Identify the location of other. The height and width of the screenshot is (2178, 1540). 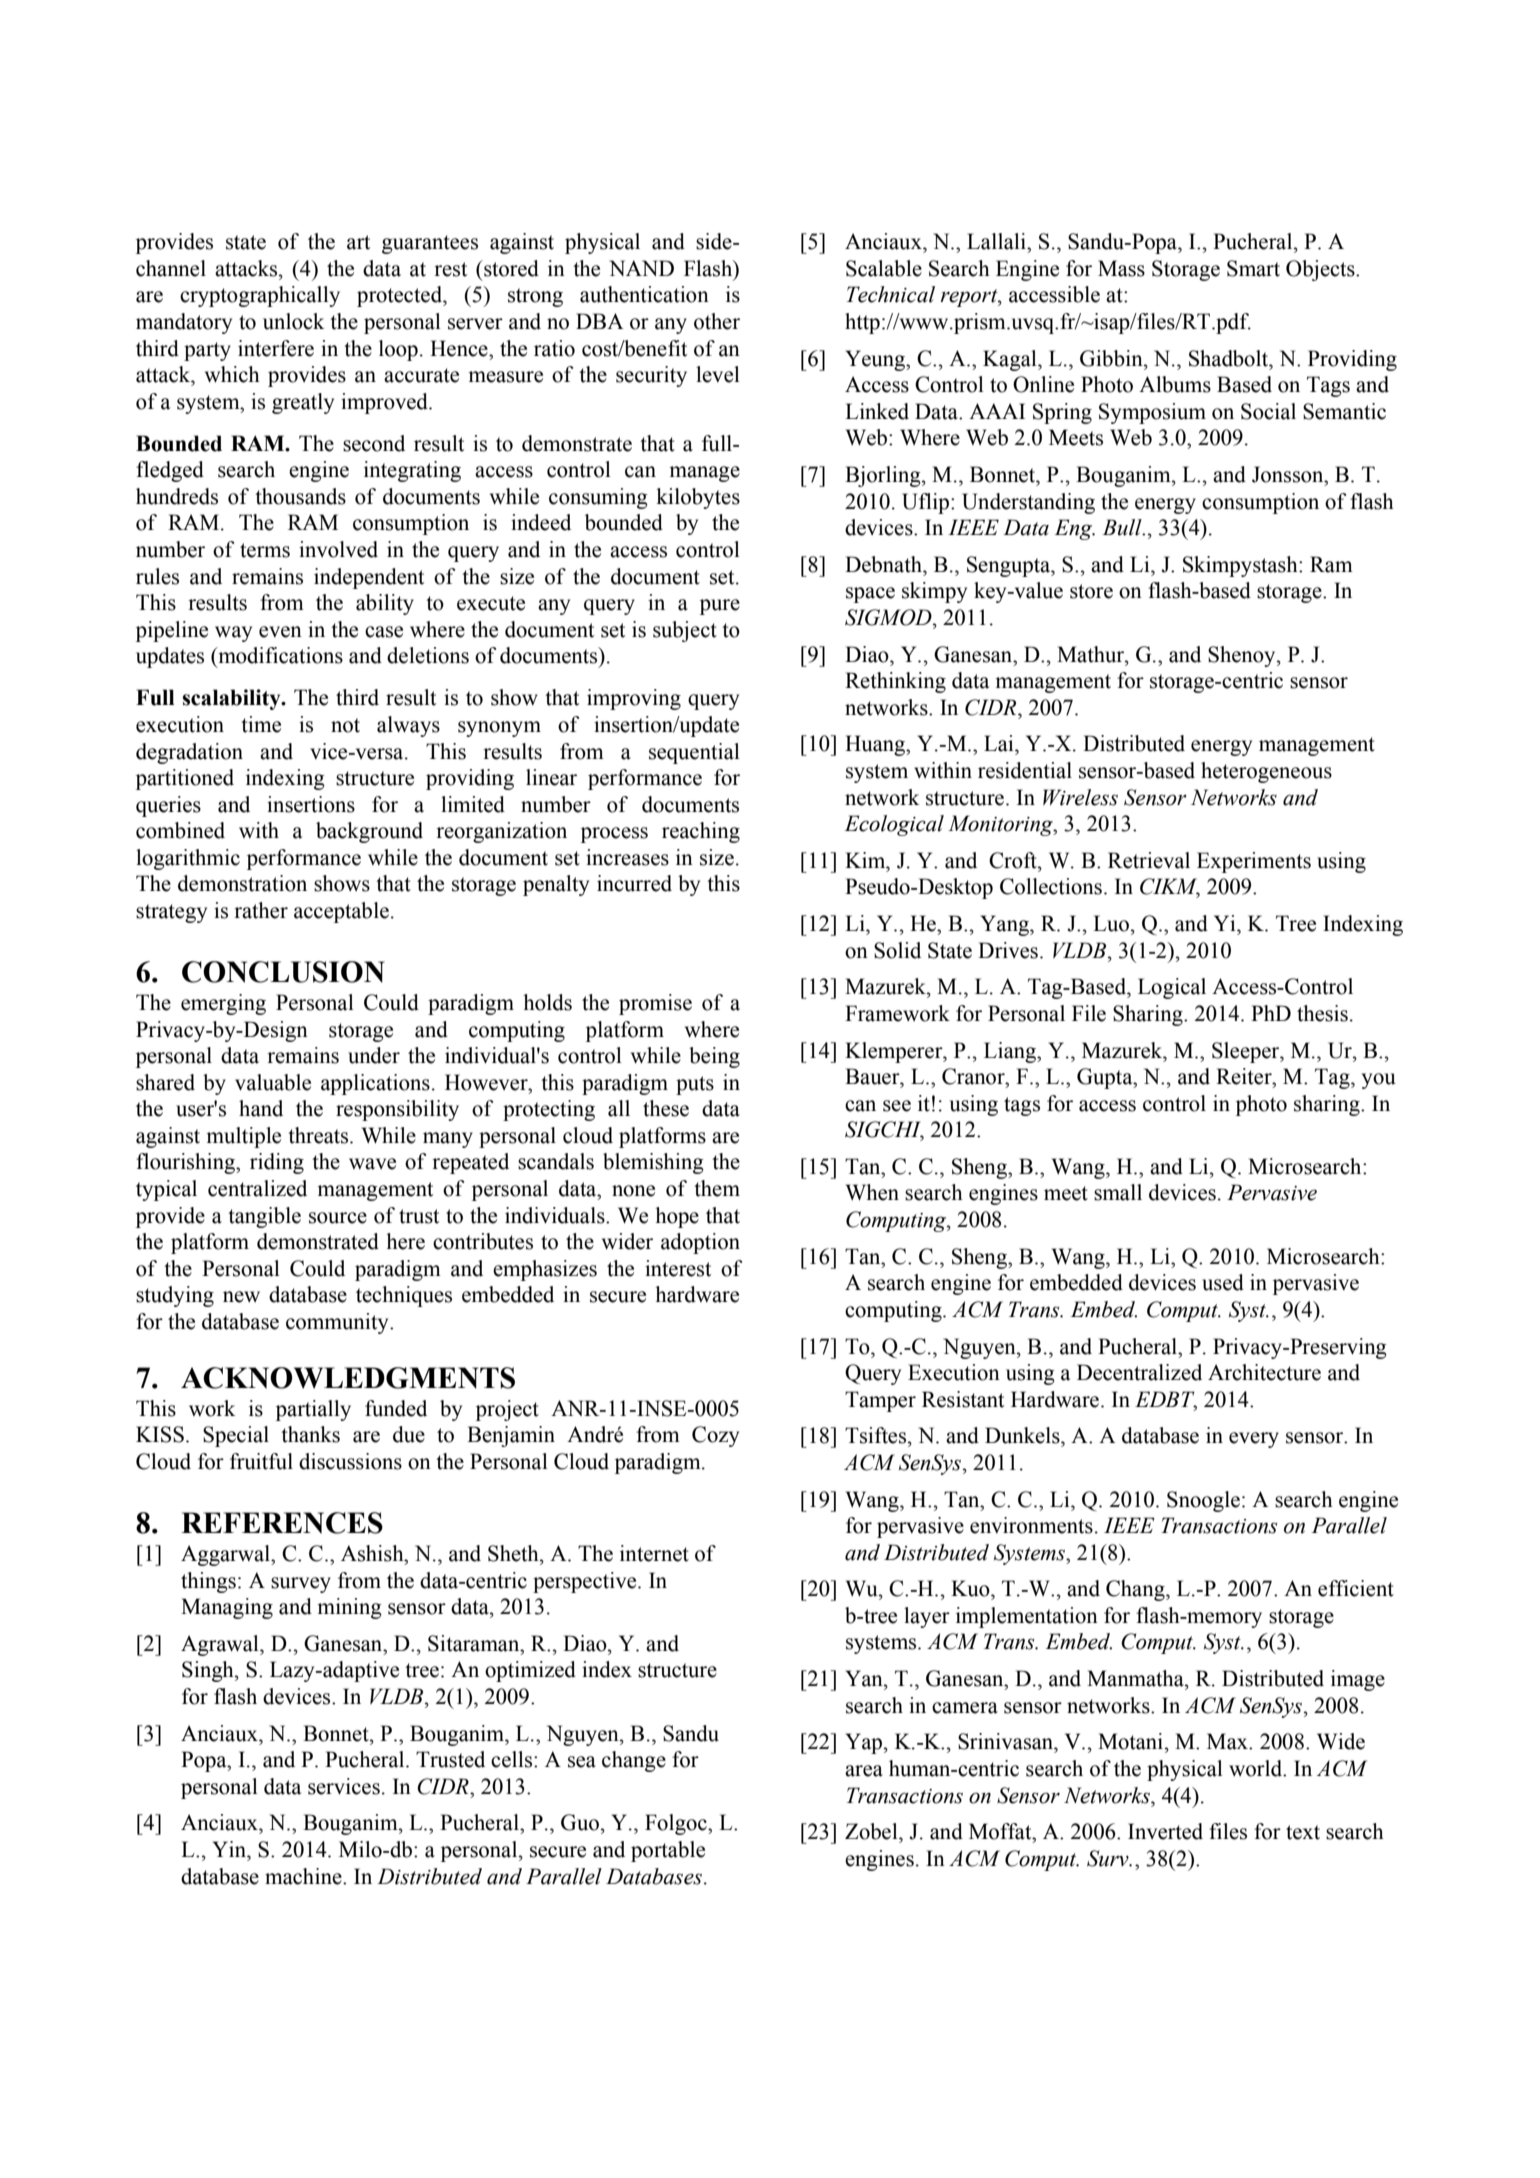
(717, 321).
